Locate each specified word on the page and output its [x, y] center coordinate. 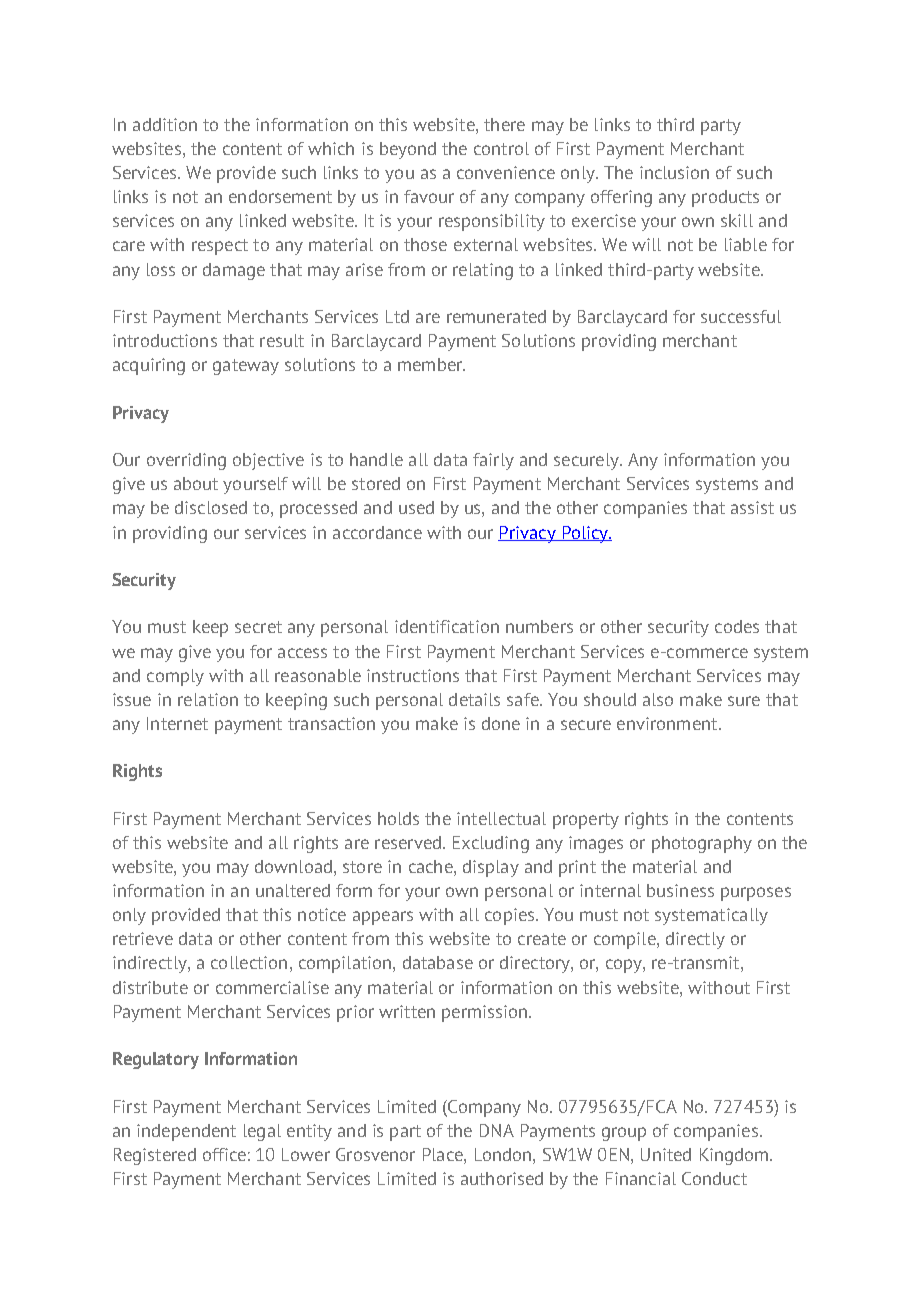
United [666, 1154]
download [293, 866]
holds [398, 818]
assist [752, 507]
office [224, 1154]
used [416, 507]
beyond [408, 150]
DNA [497, 1130]
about [196, 483]
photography [702, 844]
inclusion [674, 172]
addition [165, 124]
